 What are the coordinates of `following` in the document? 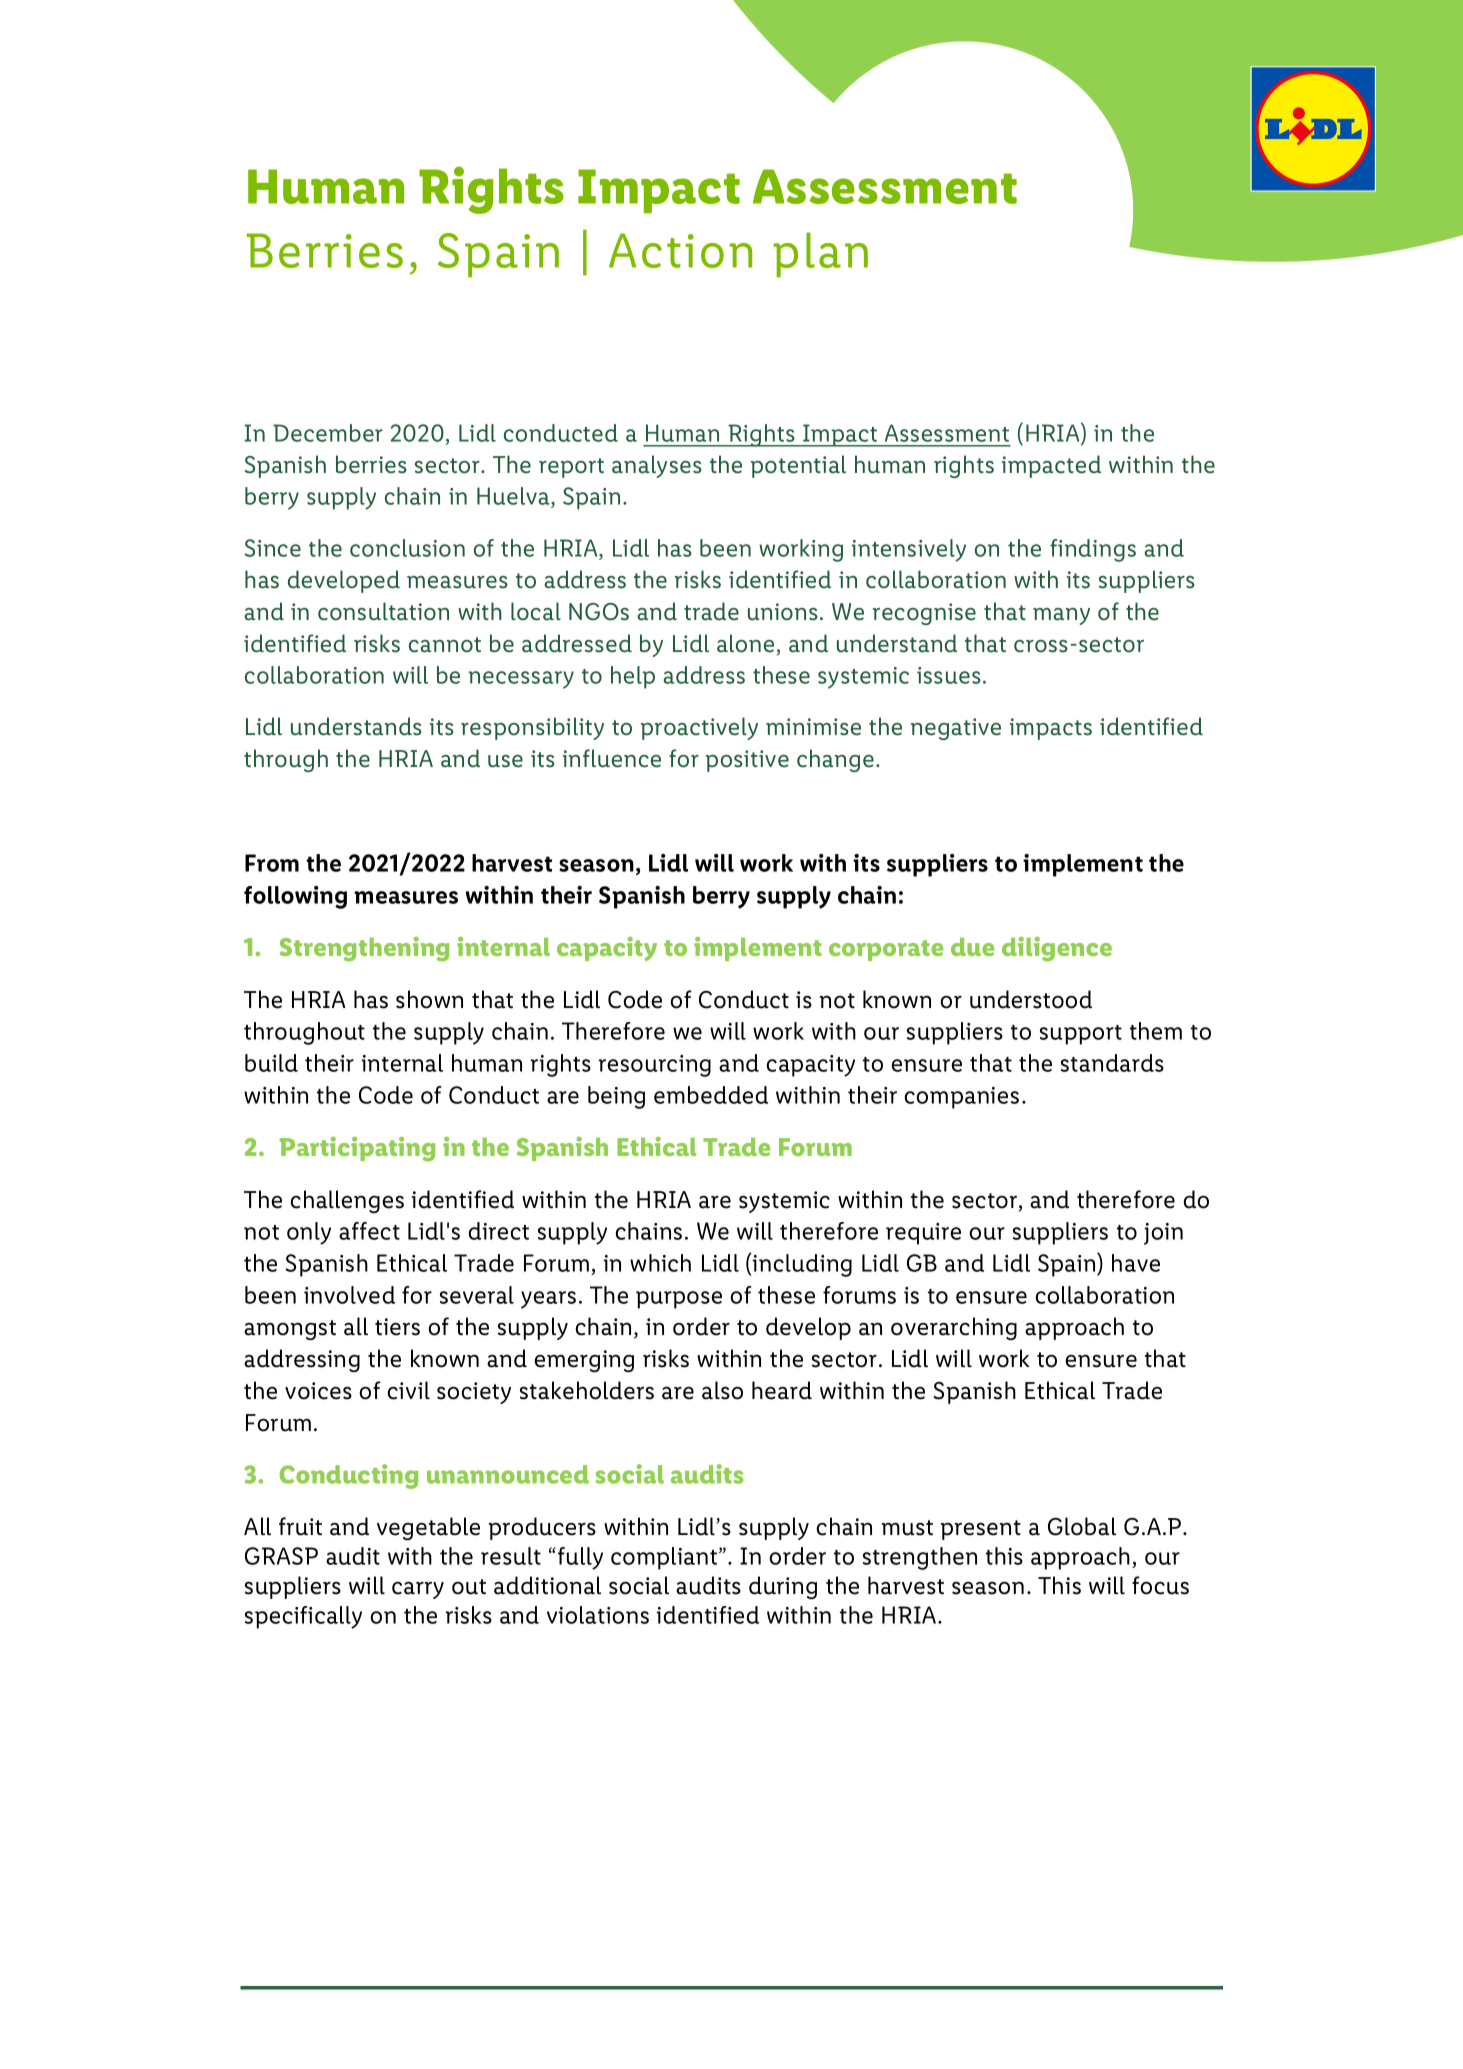 It's located at (295, 897).
